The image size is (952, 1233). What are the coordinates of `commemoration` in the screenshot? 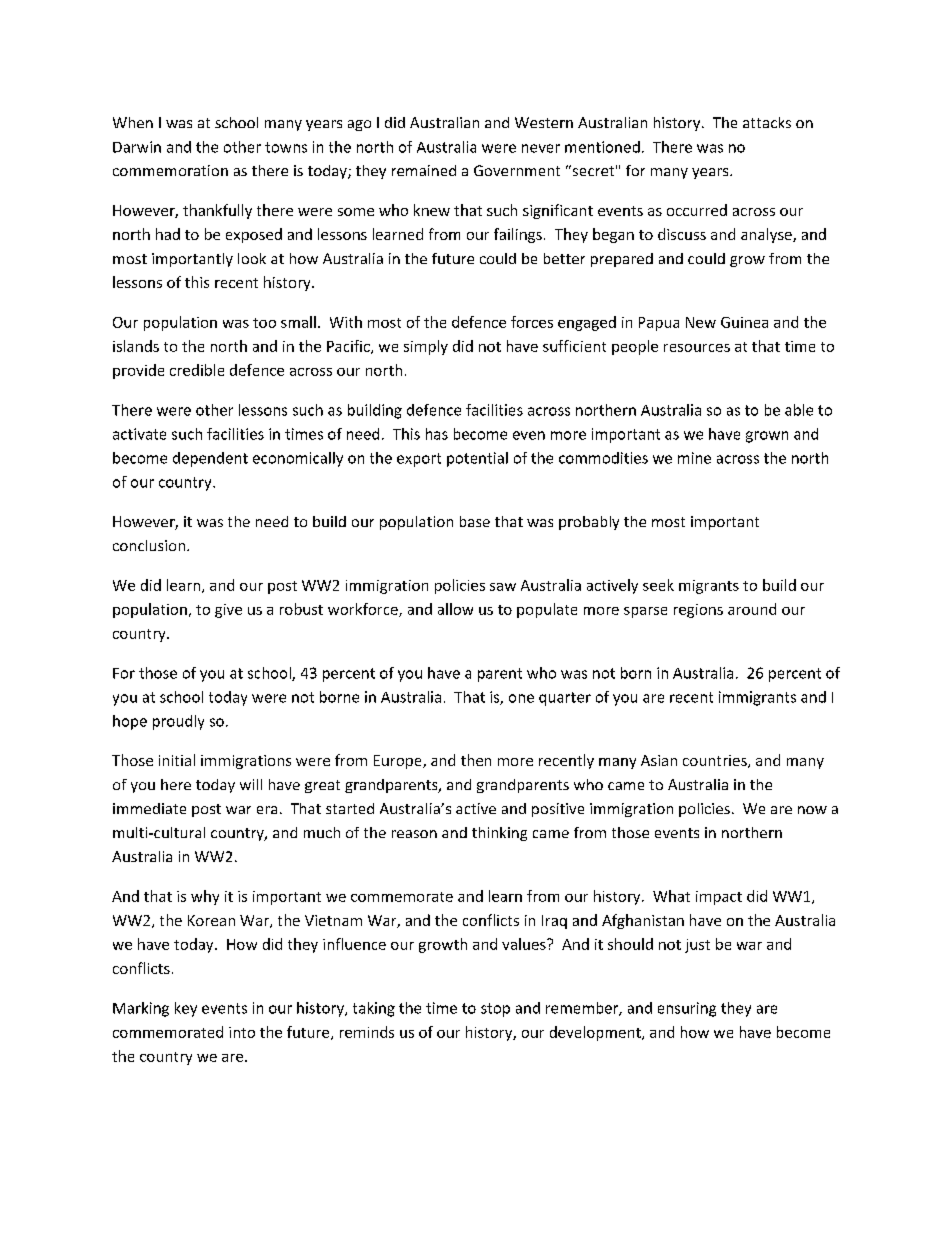 It's located at (170, 170).
